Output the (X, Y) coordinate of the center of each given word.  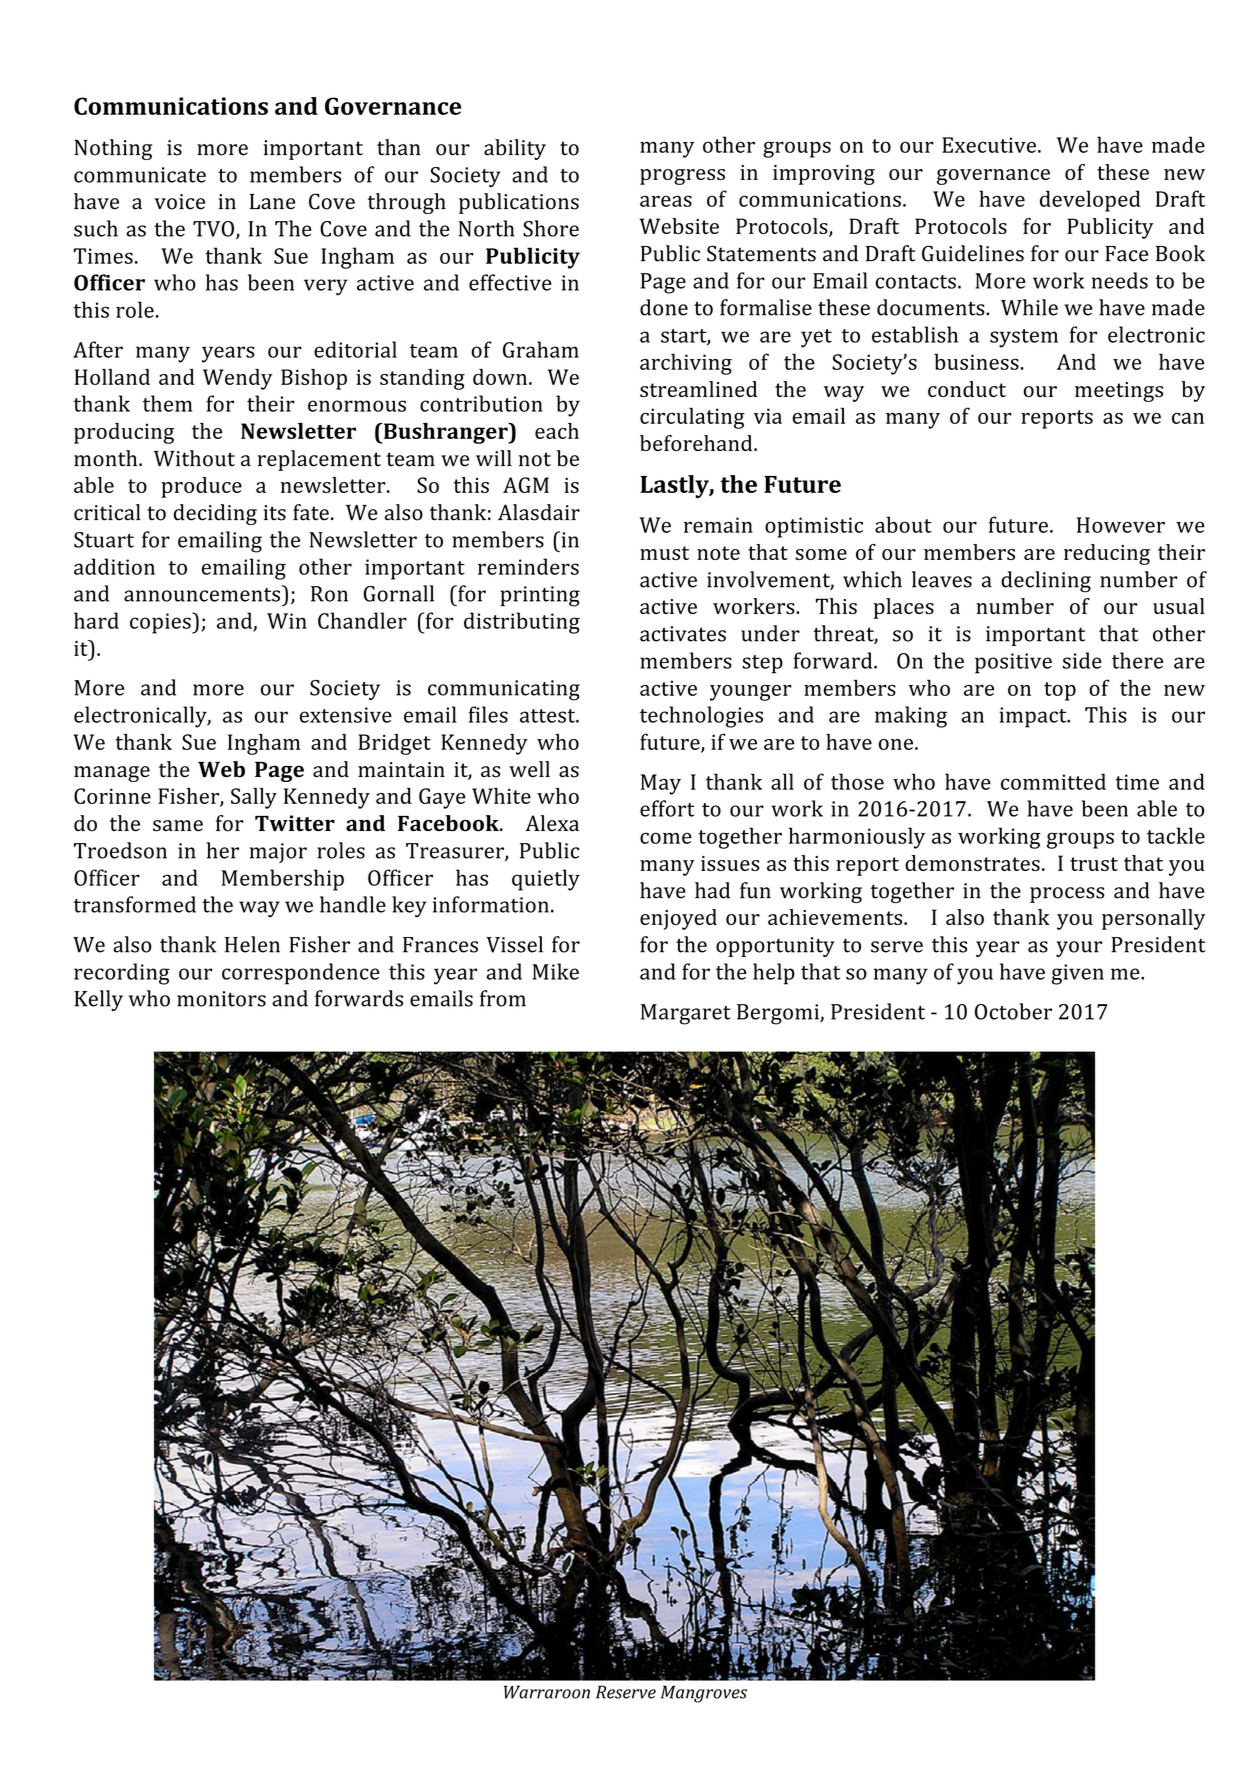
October (1013, 1011)
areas (666, 201)
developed (1090, 201)
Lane (272, 202)
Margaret (686, 1014)
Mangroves (704, 1694)
